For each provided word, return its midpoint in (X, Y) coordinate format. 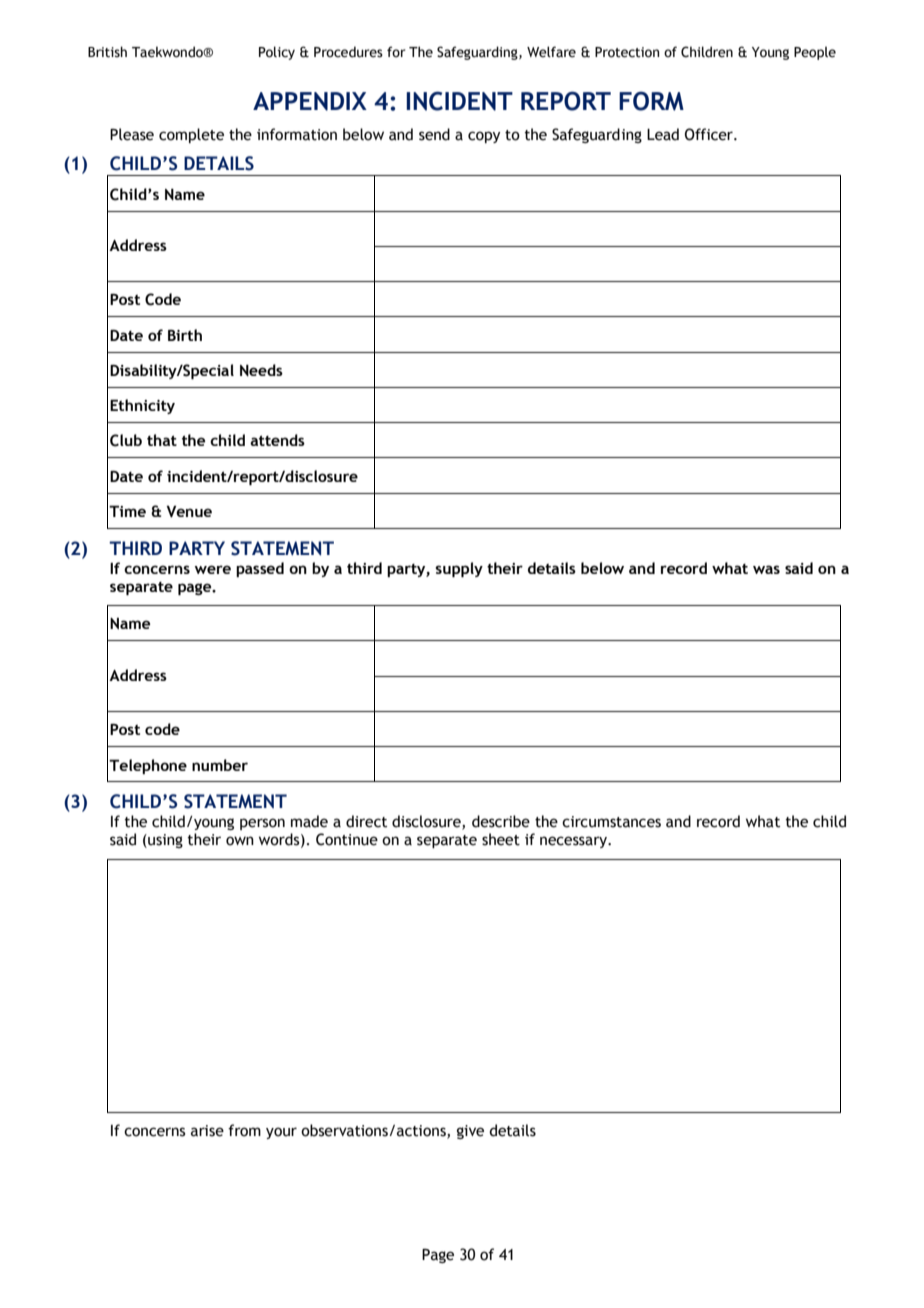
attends (277, 440)
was (766, 569)
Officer (710, 134)
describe (501, 821)
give (470, 1132)
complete (191, 135)
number (220, 765)
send (434, 134)
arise (207, 1131)
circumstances (611, 822)
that (162, 440)
